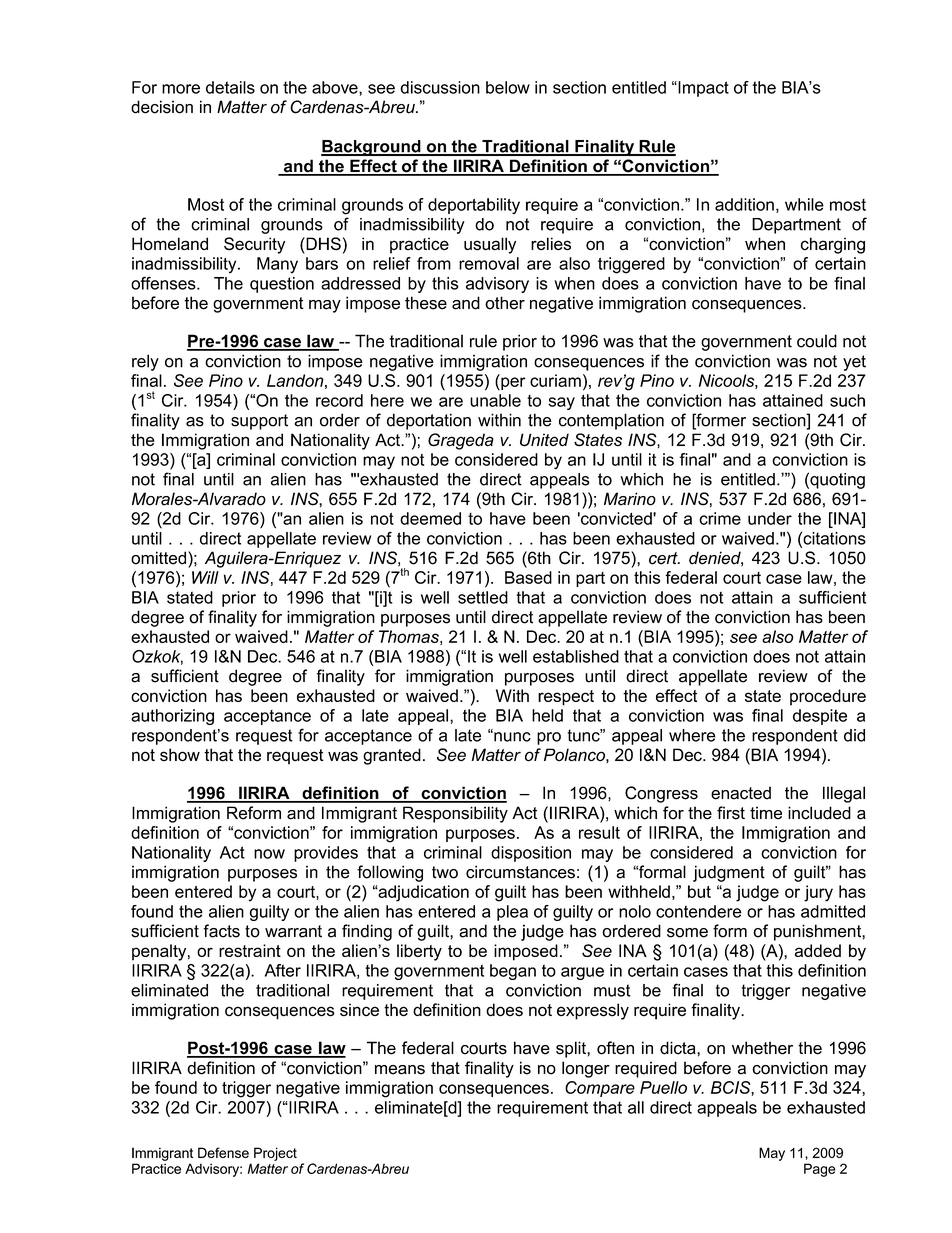 The height and width of the screenshot is (1233, 952). Describe the element at coordinates (702, 89) in the screenshot. I see `Impact` at that location.
